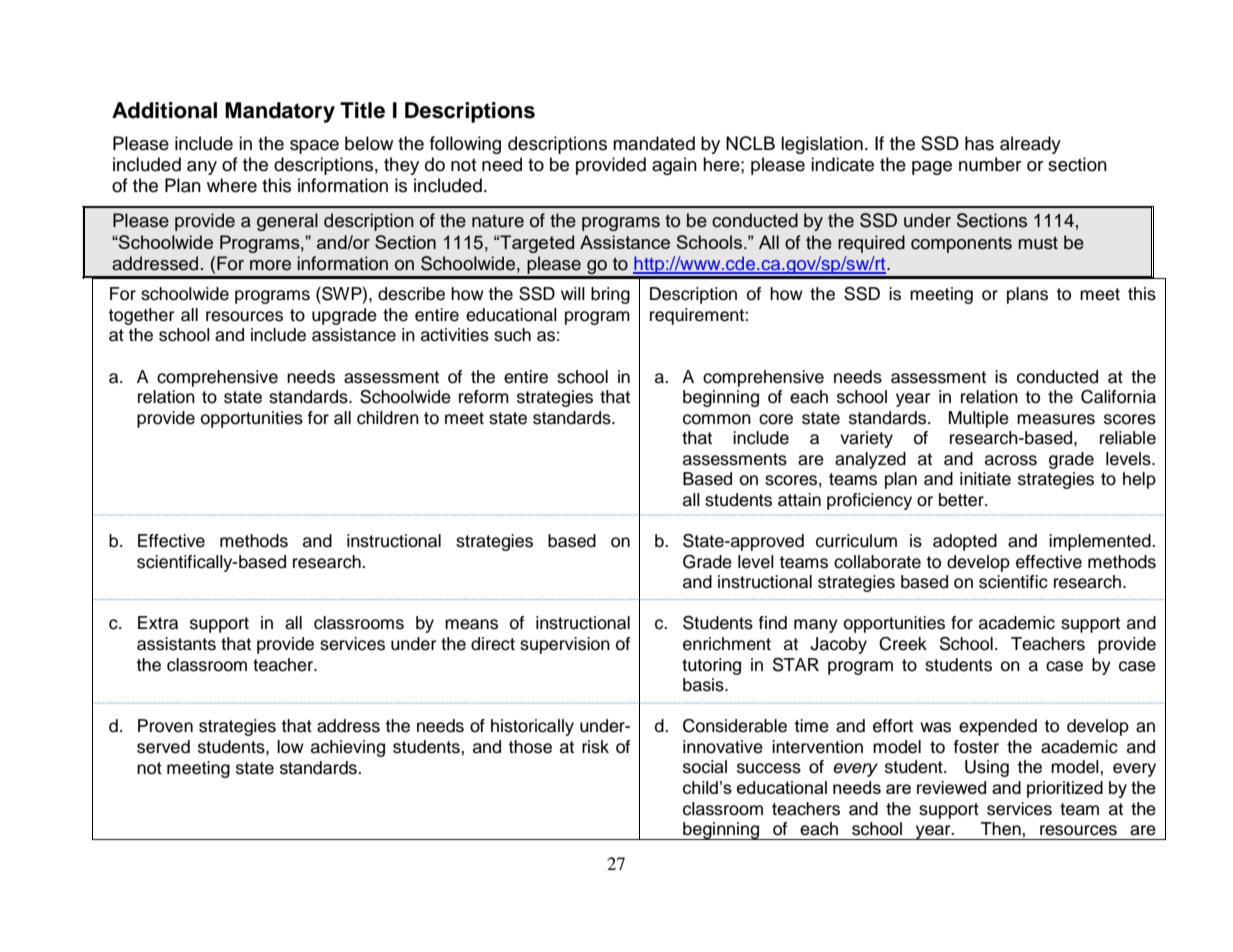  What do you see at coordinates (654, 143) in the screenshot?
I see `mandated` at bounding box center [654, 143].
